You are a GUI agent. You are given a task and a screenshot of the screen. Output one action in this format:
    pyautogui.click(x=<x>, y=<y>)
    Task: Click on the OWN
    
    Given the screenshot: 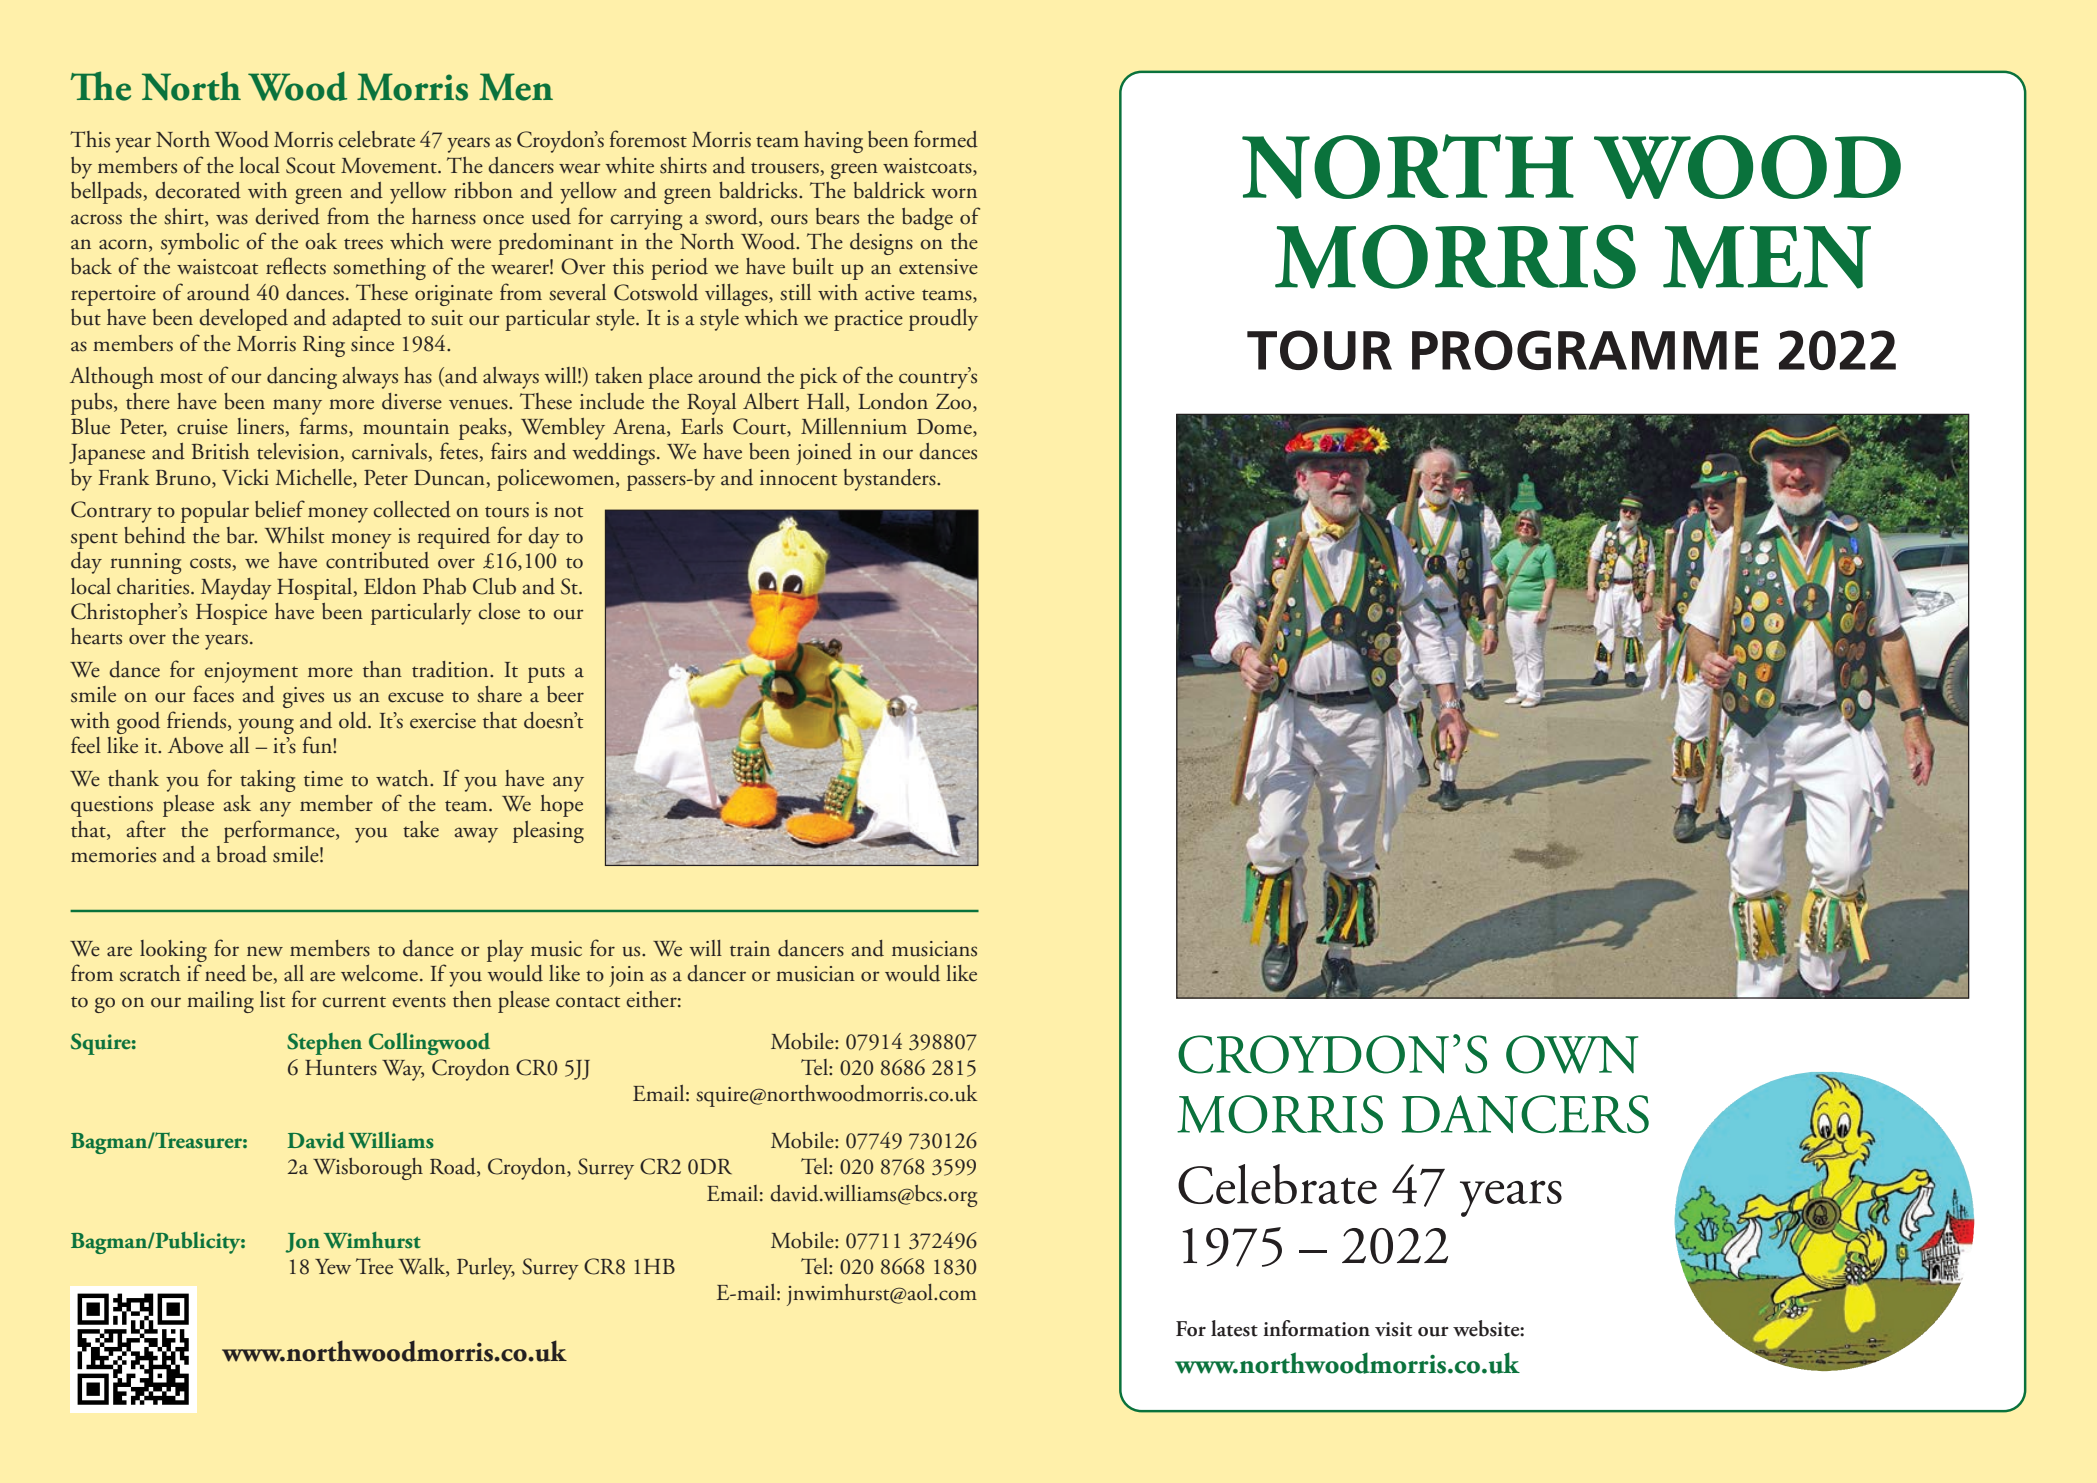 What is the action you would take?
    pyautogui.click(x=1572, y=1054)
